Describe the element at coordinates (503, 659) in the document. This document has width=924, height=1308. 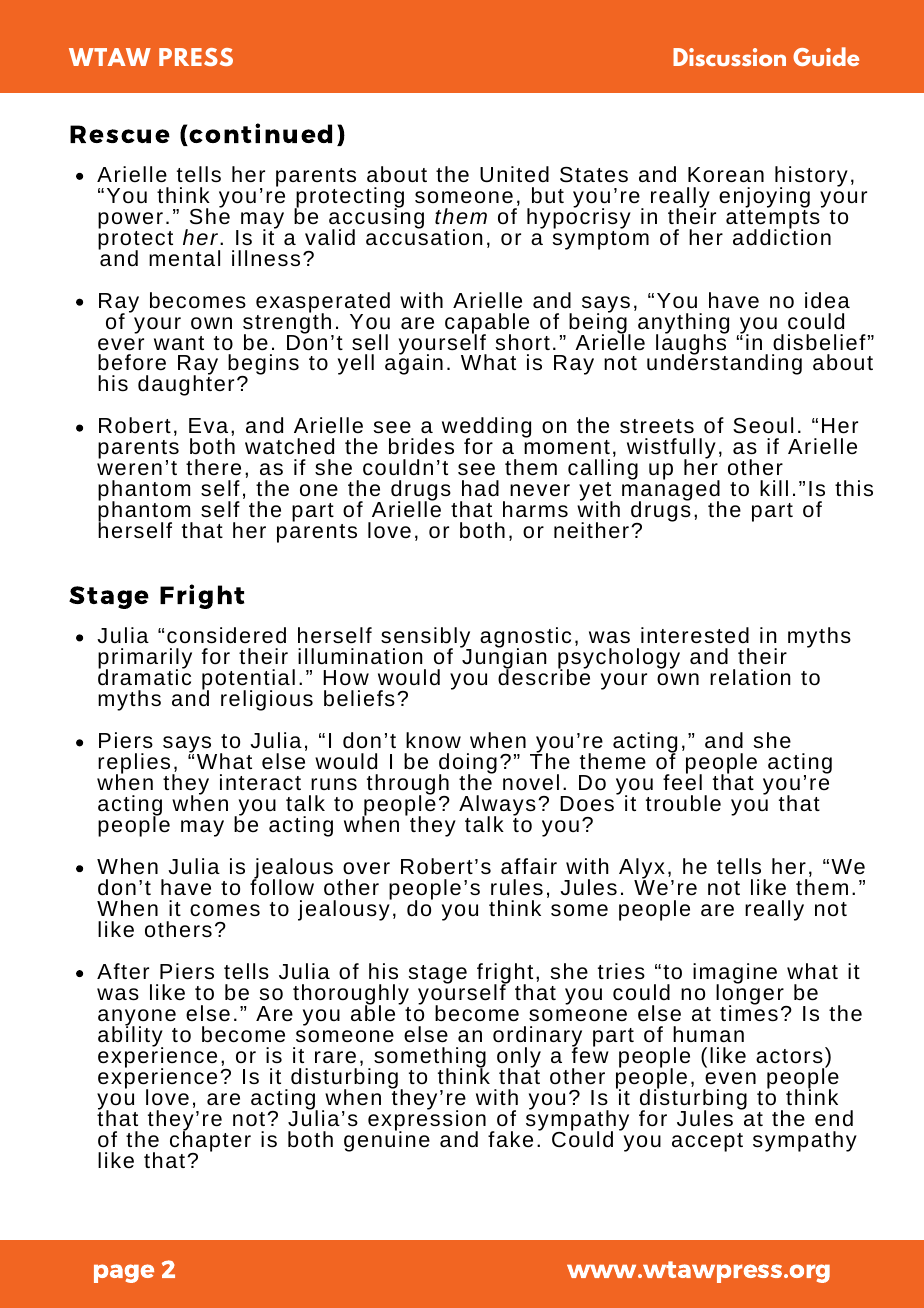
I see `Jungian` at that location.
